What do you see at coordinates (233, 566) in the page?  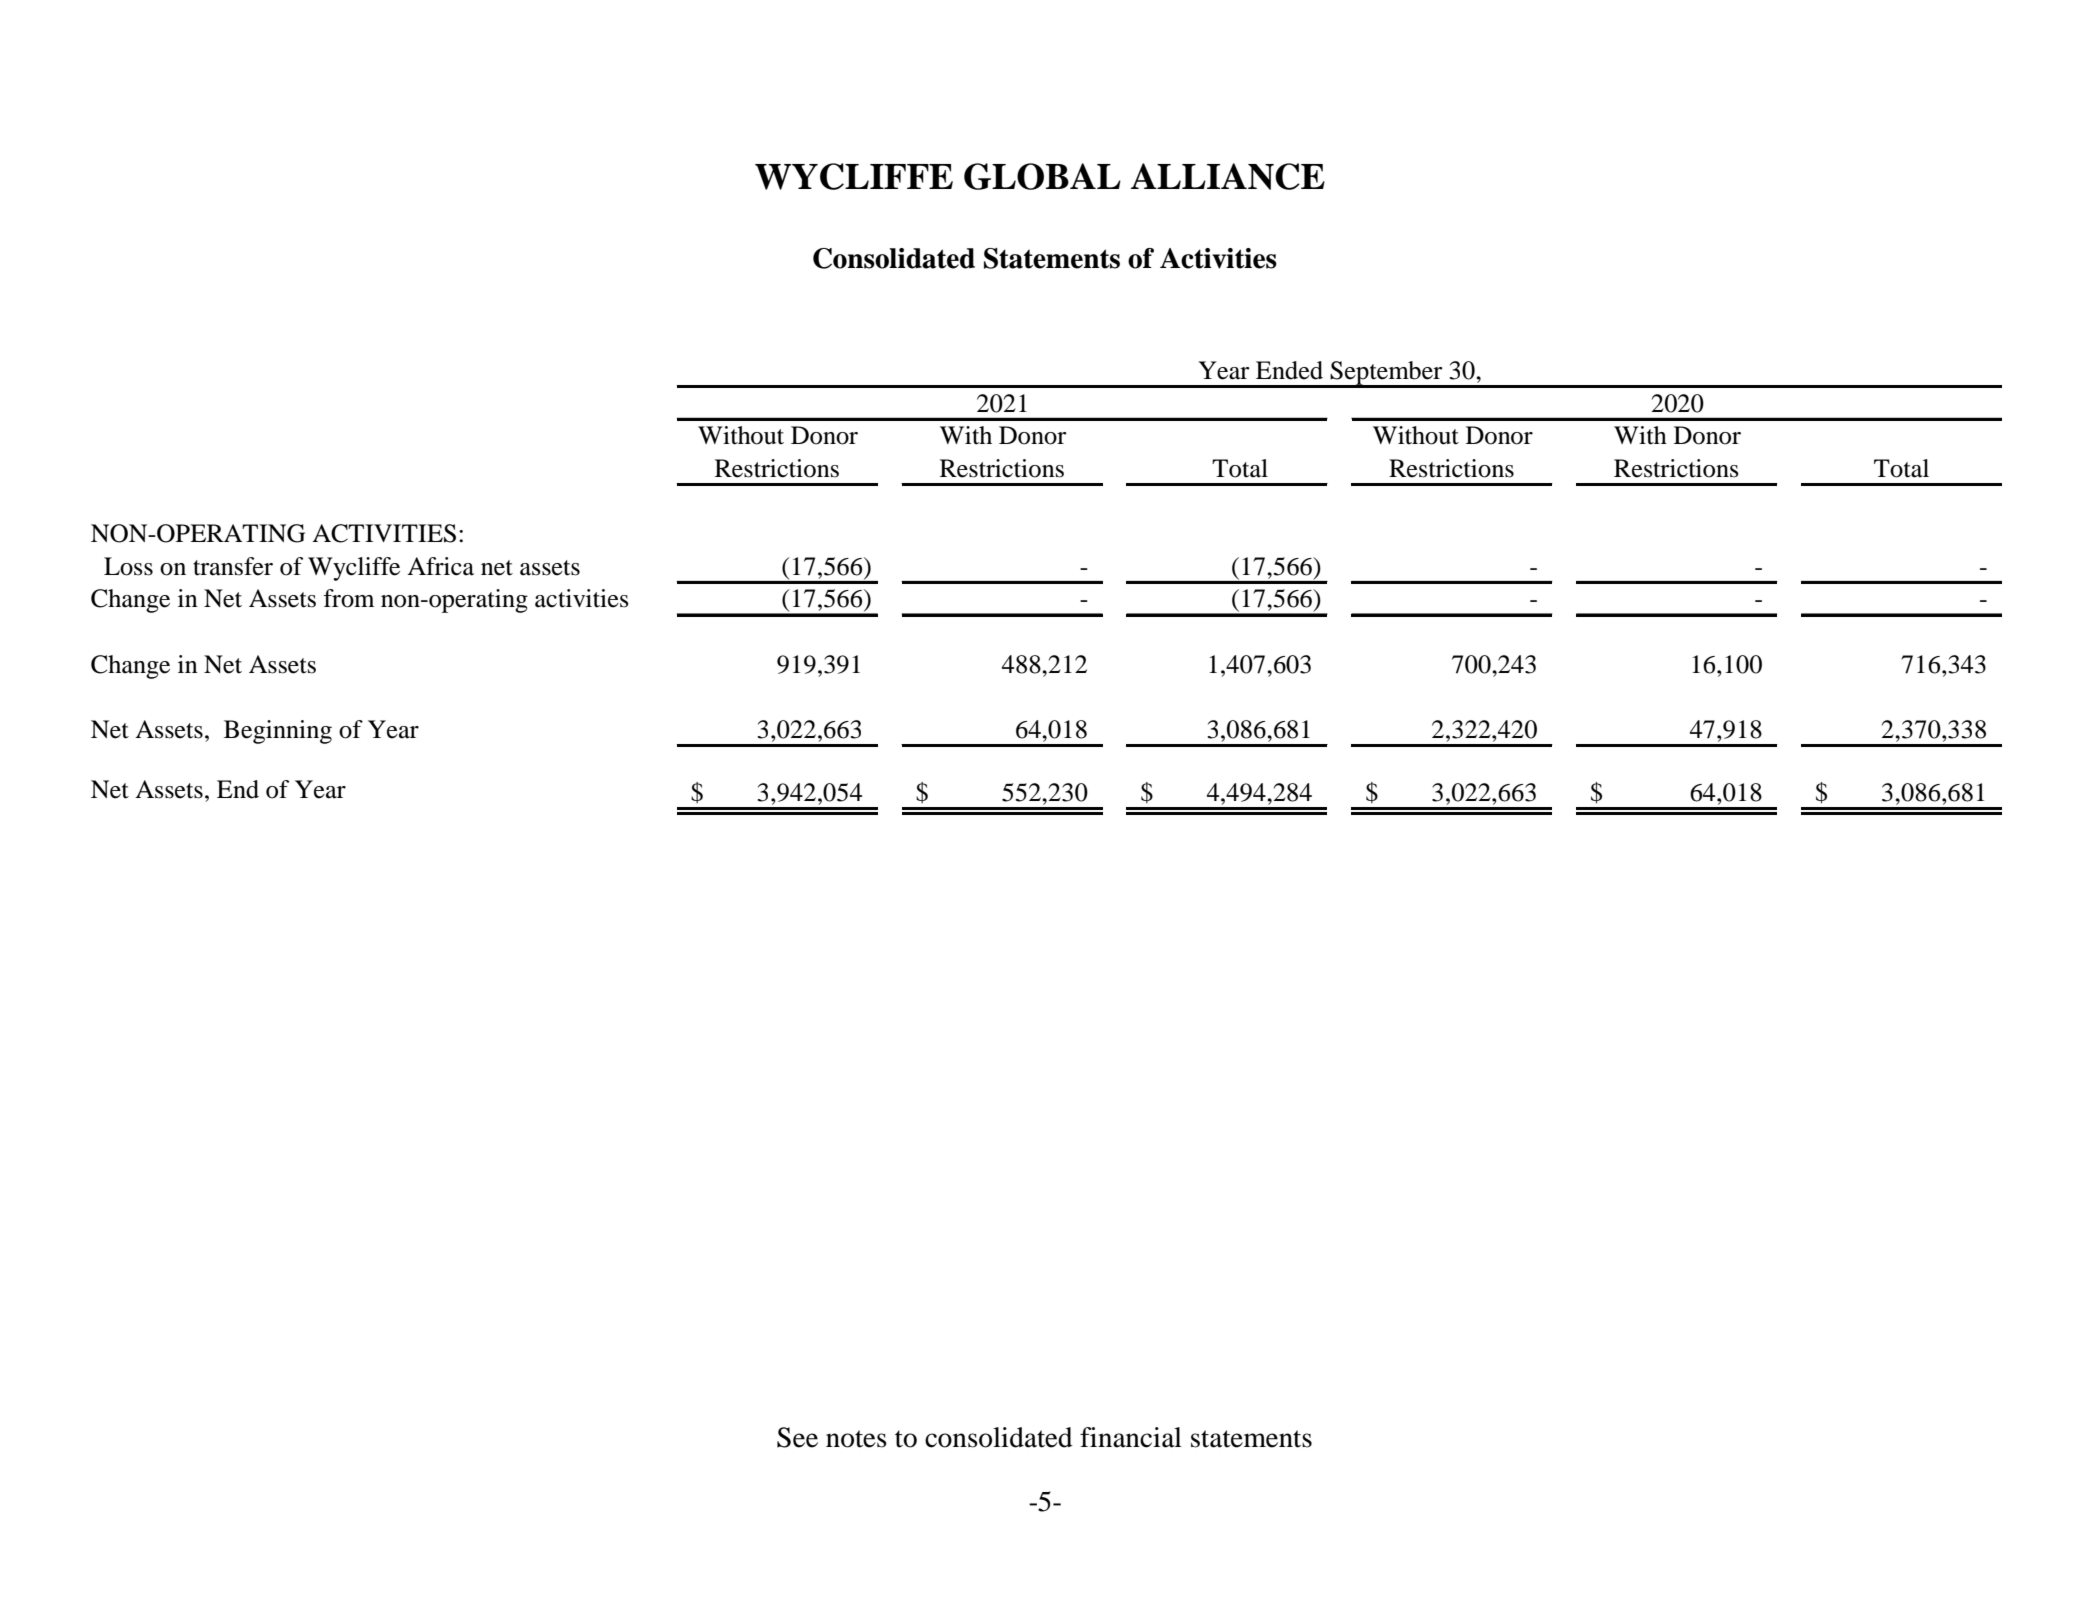 I see `transfer` at bounding box center [233, 566].
